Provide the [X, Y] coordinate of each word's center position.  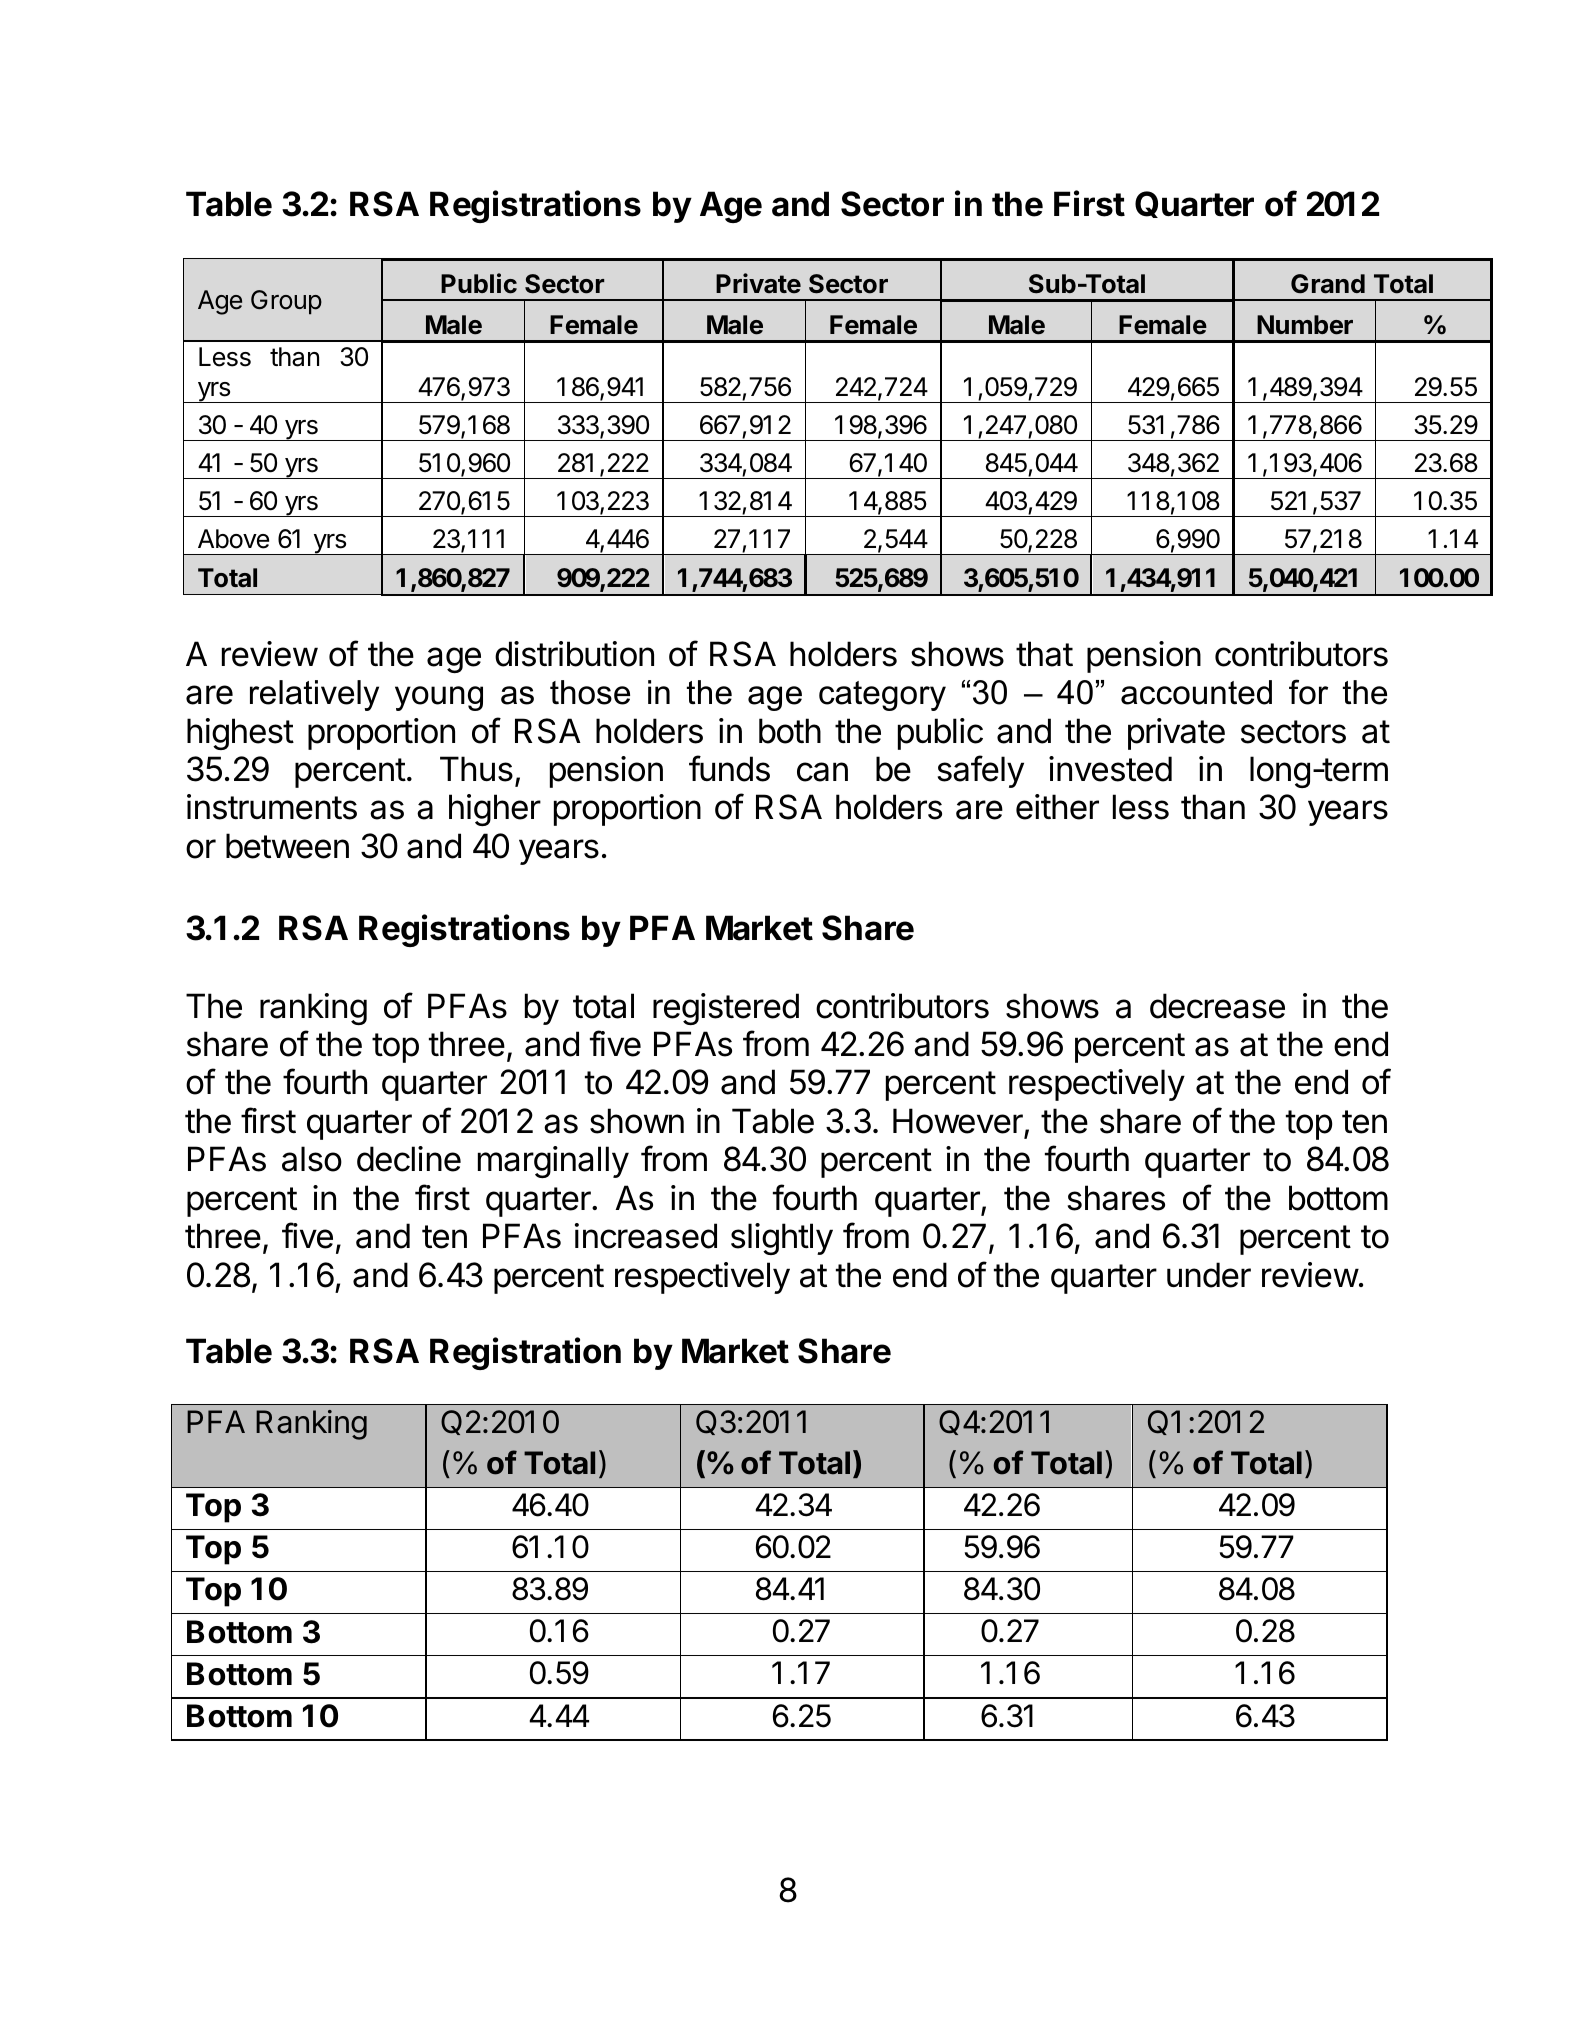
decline [409, 1159]
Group [286, 302]
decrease [1217, 1006]
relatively [314, 695]
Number [1305, 325]
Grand [1328, 284]
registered [726, 1009]
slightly [782, 1239]
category [882, 696]
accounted [1196, 692]
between [287, 846]
